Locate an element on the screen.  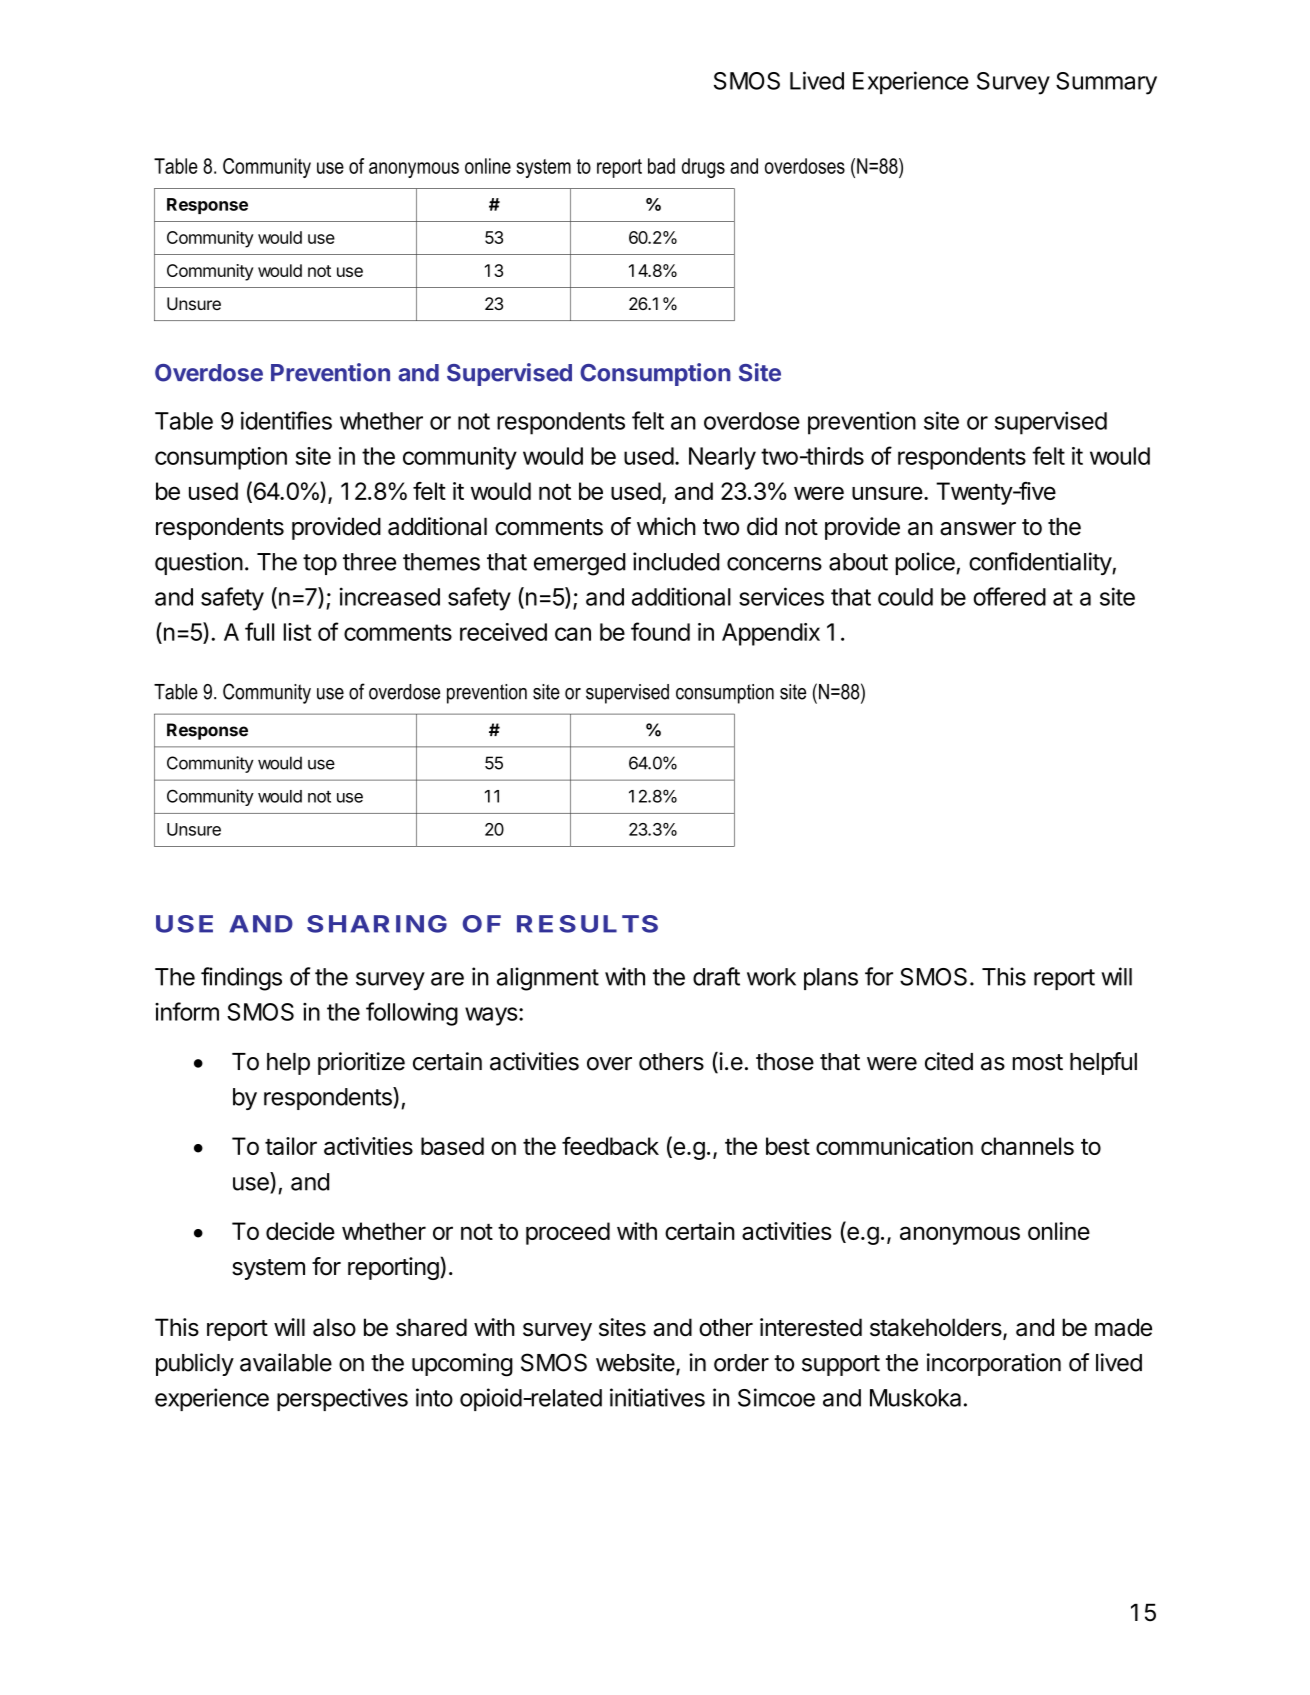
found is located at coordinates (660, 631).
